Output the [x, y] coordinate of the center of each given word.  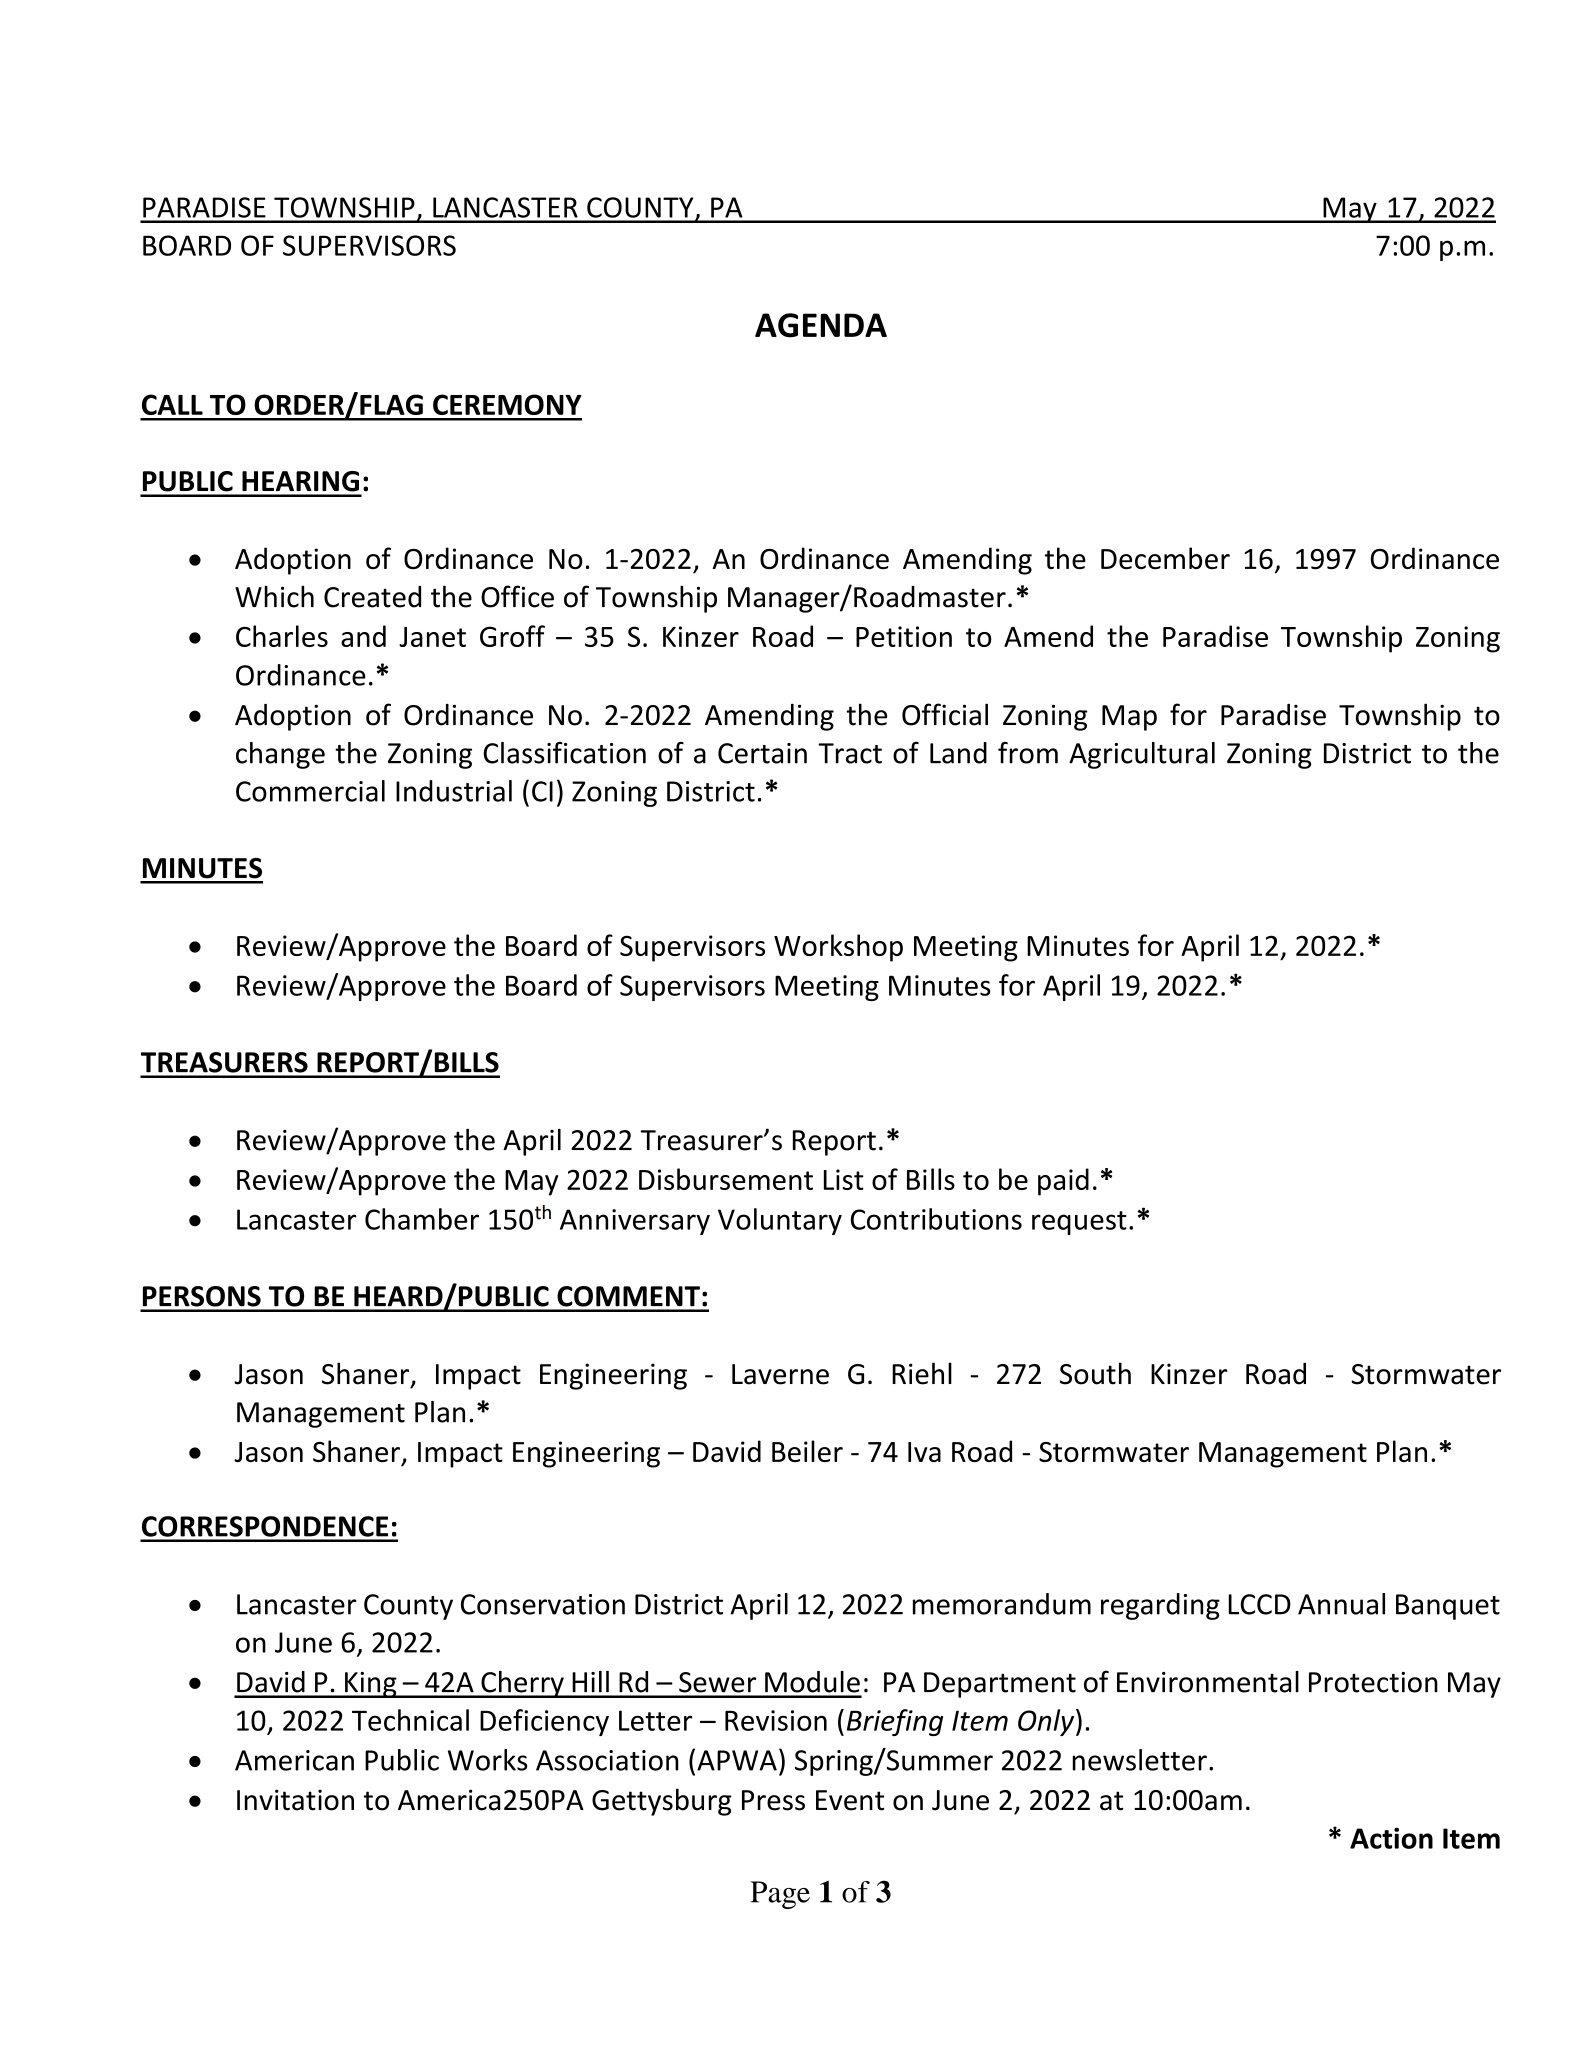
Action [1391, 1838]
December [1165, 558]
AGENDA [821, 325]
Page [780, 1895]
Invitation [295, 1800]
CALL [172, 404]
